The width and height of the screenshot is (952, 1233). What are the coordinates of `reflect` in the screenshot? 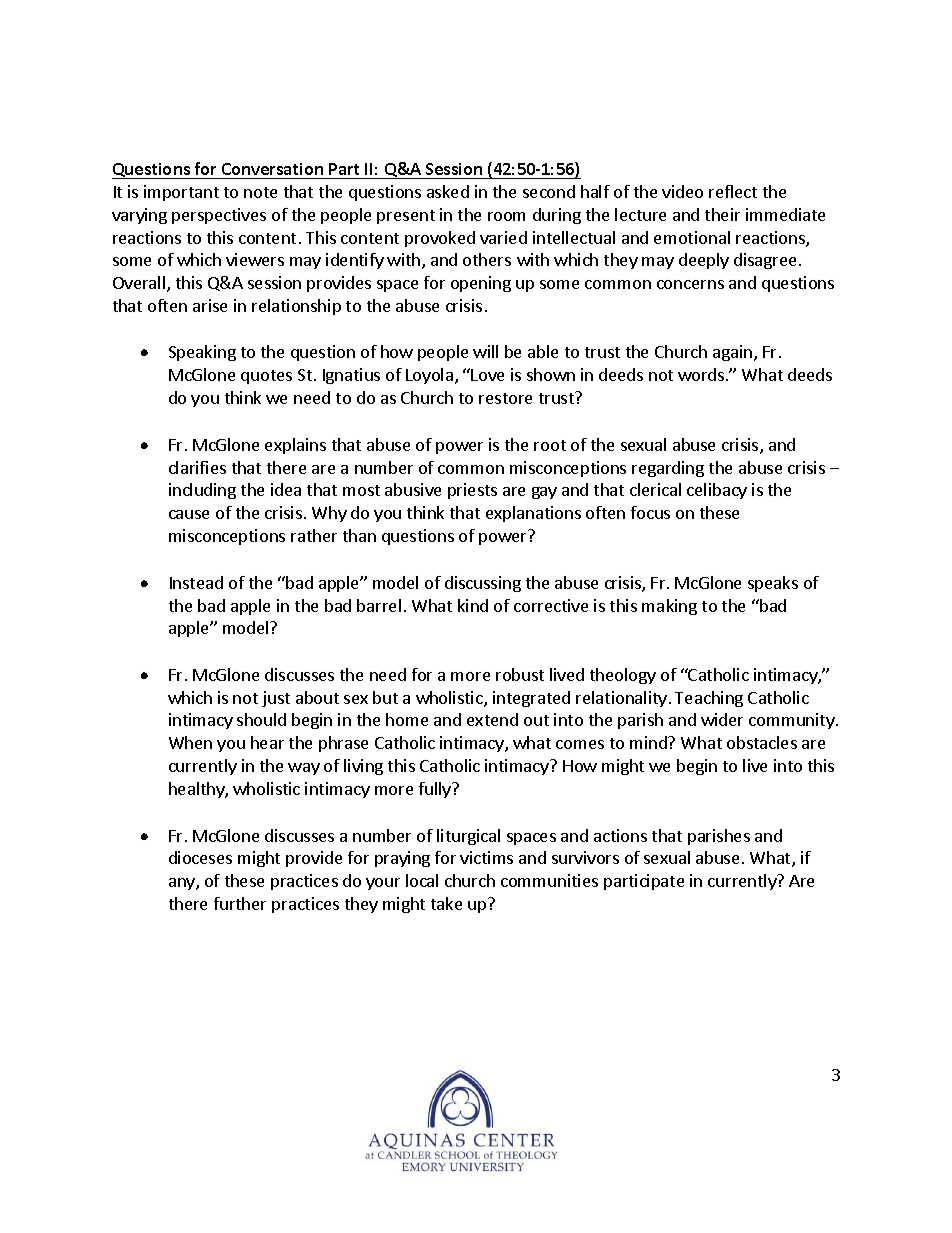 It's located at (733, 191).
